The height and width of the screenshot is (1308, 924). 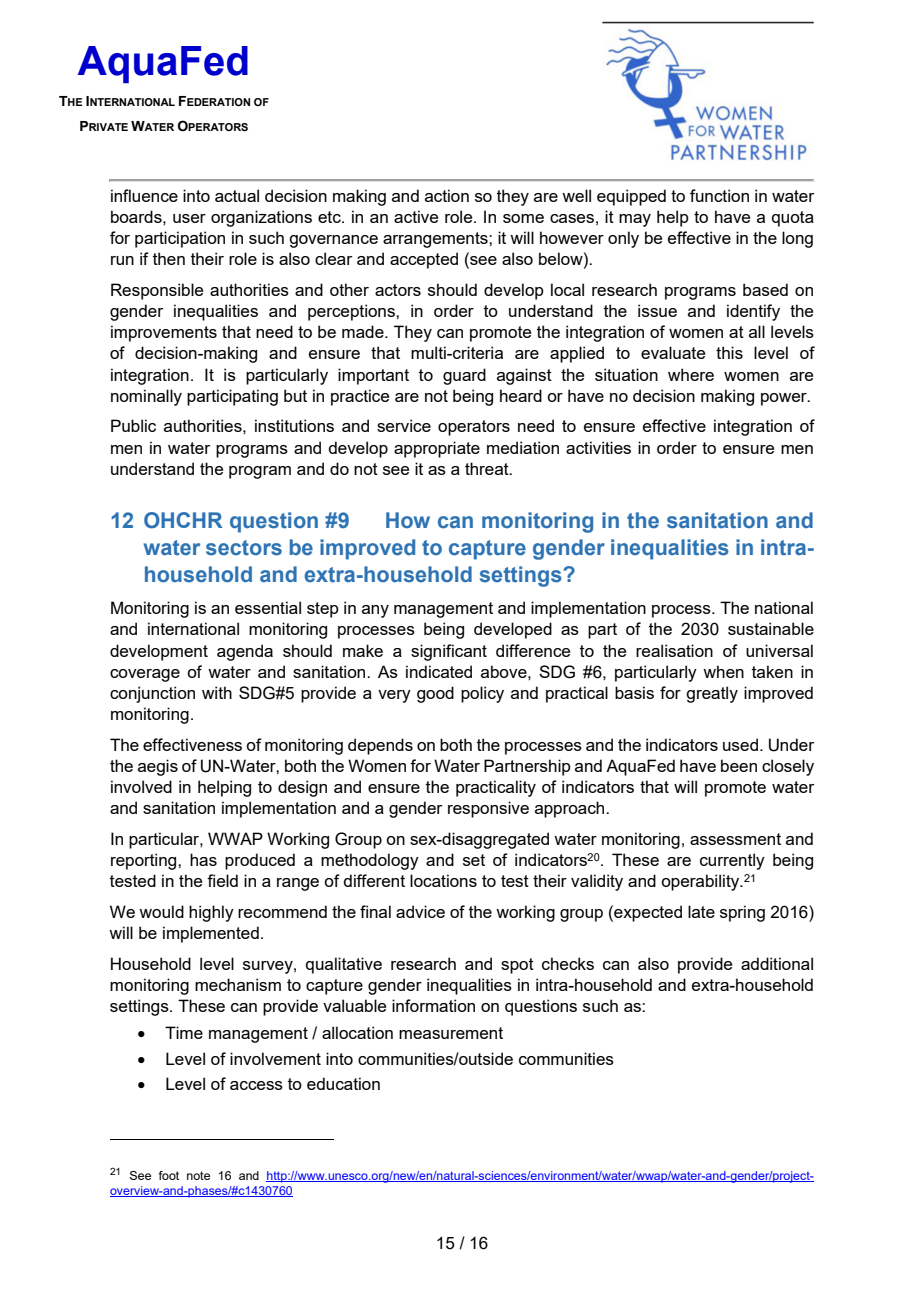 What do you see at coordinates (189, 218) in the screenshot?
I see `user` at bounding box center [189, 218].
